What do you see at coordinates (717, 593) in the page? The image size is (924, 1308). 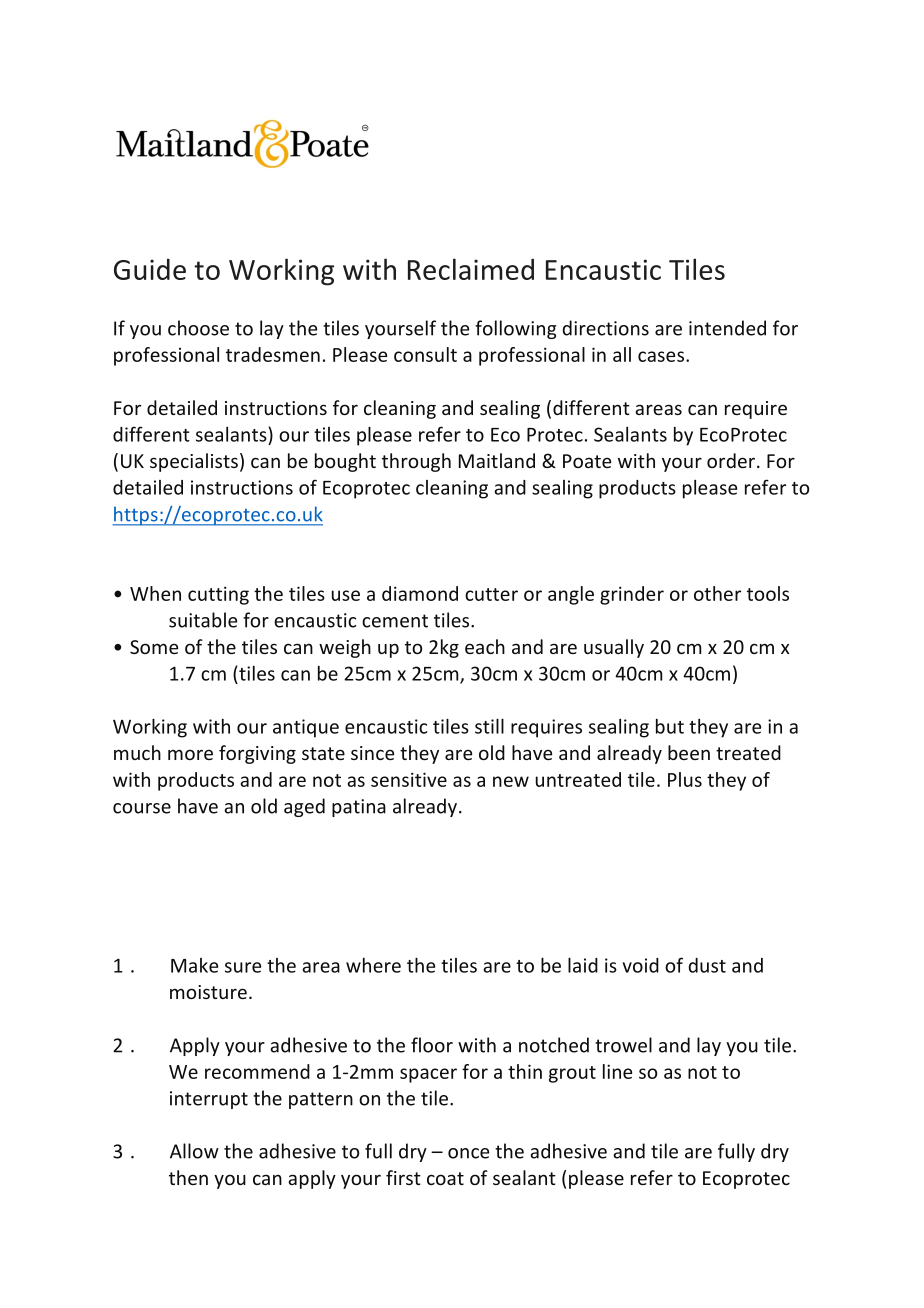 I see `other` at bounding box center [717, 593].
